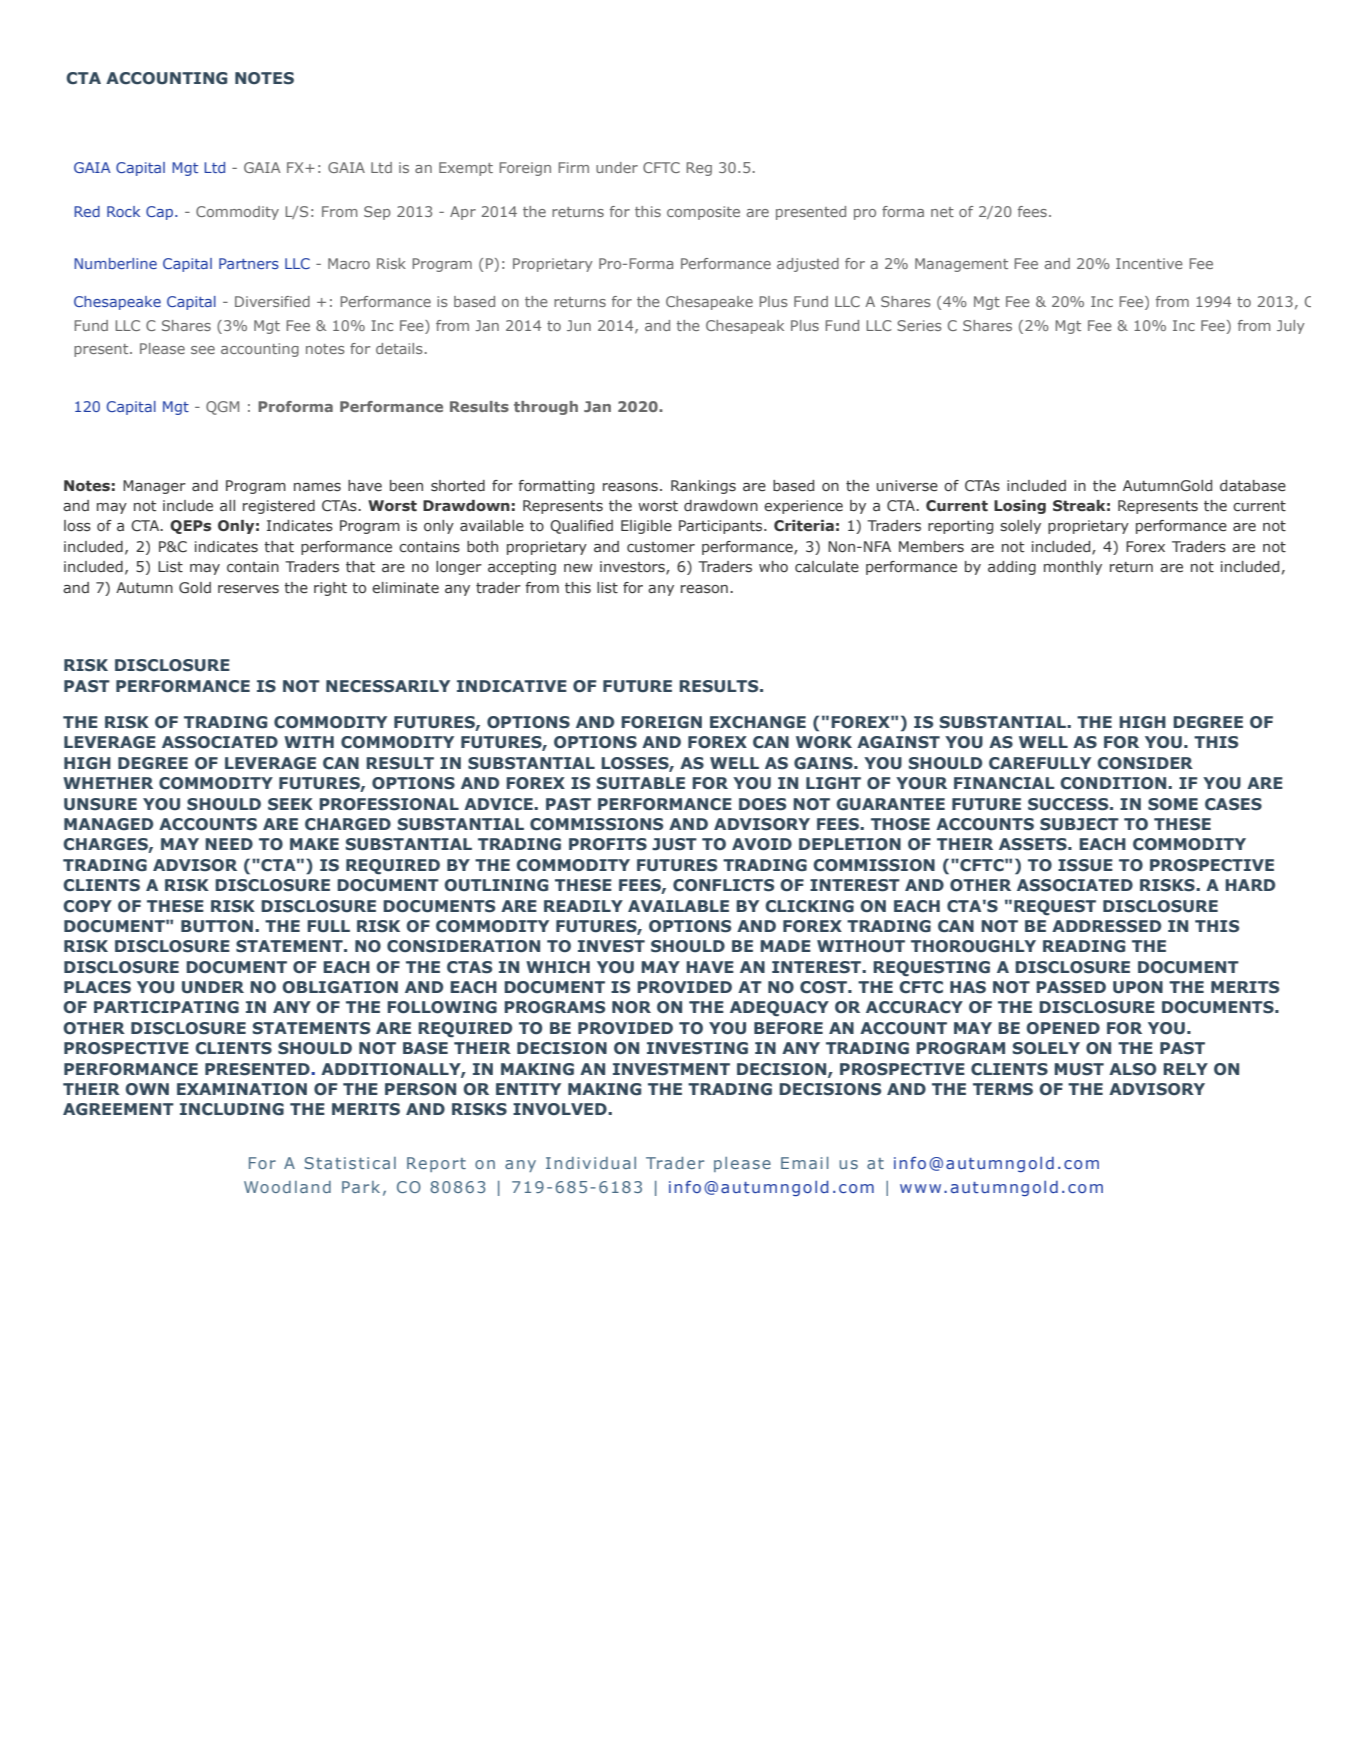 The width and height of the page is (1358, 1758). What do you see at coordinates (758, 722) in the page?
I see `EXCHANGE` at bounding box center [758, 722].
